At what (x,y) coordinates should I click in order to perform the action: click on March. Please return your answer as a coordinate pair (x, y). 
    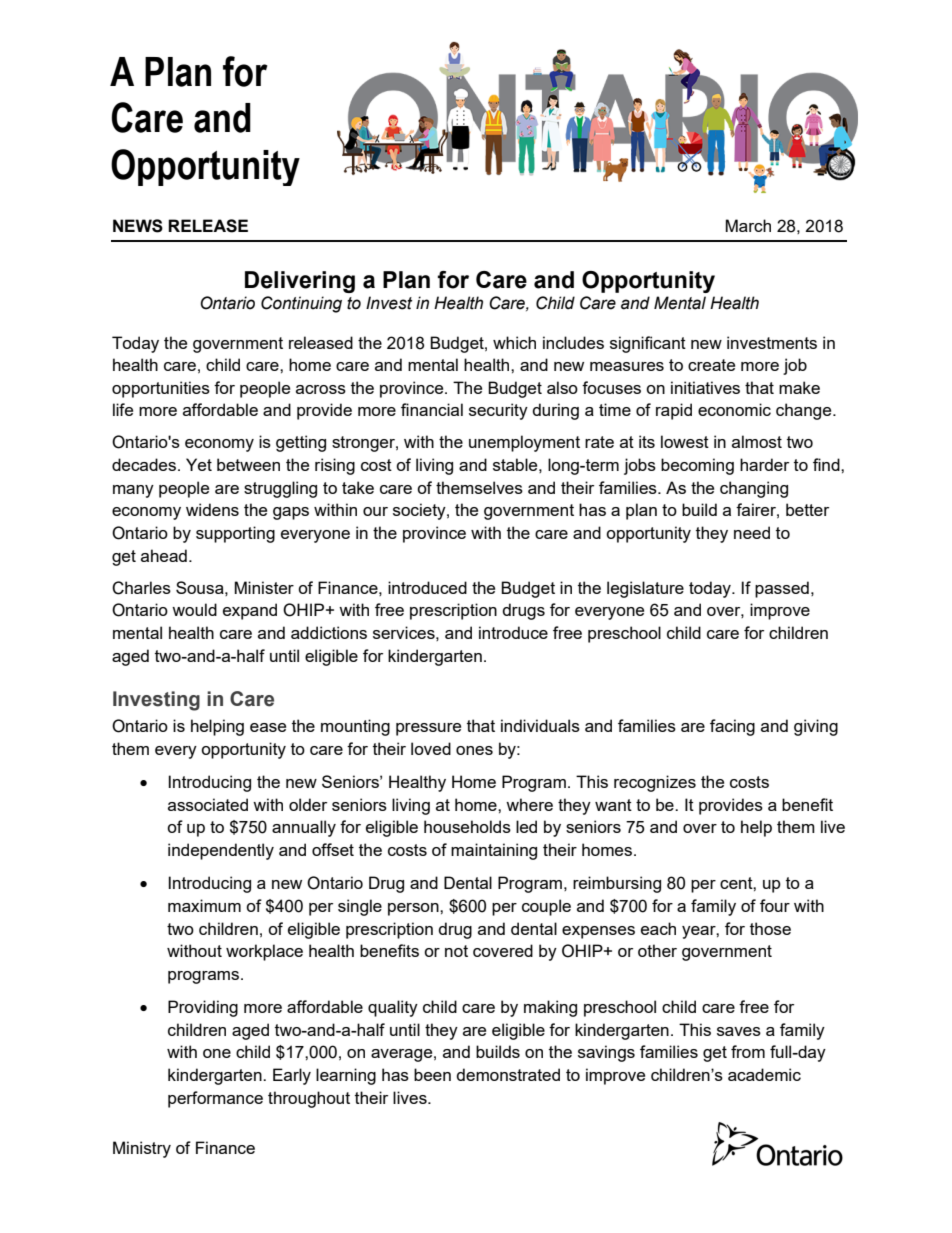
    Looking at the image, I should click on (748, 225).
